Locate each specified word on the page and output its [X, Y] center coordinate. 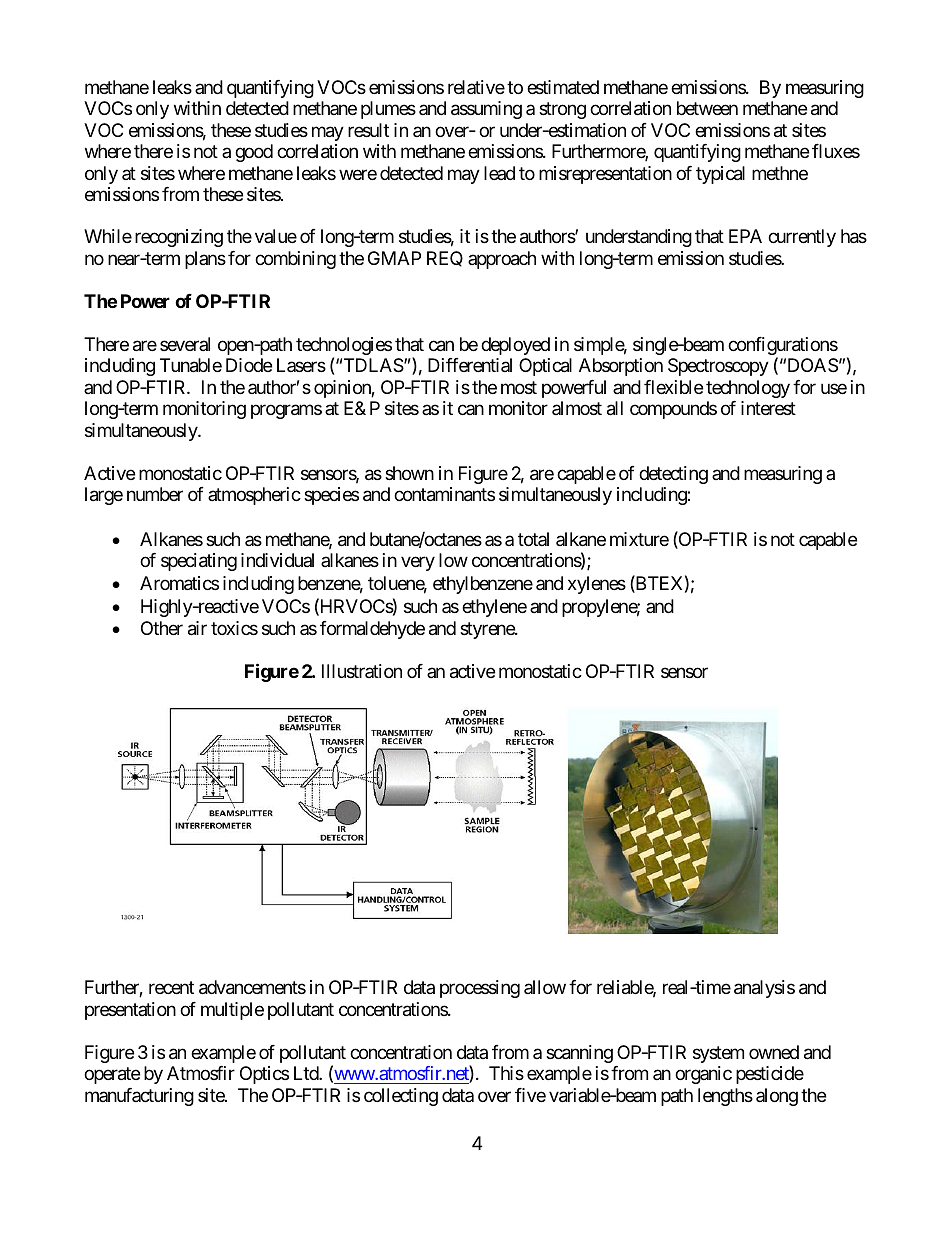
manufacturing [139, 1097]
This [506, 1073]
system [718, 1054]
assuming [486, 110]
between [707, 108]
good [254, 153]
